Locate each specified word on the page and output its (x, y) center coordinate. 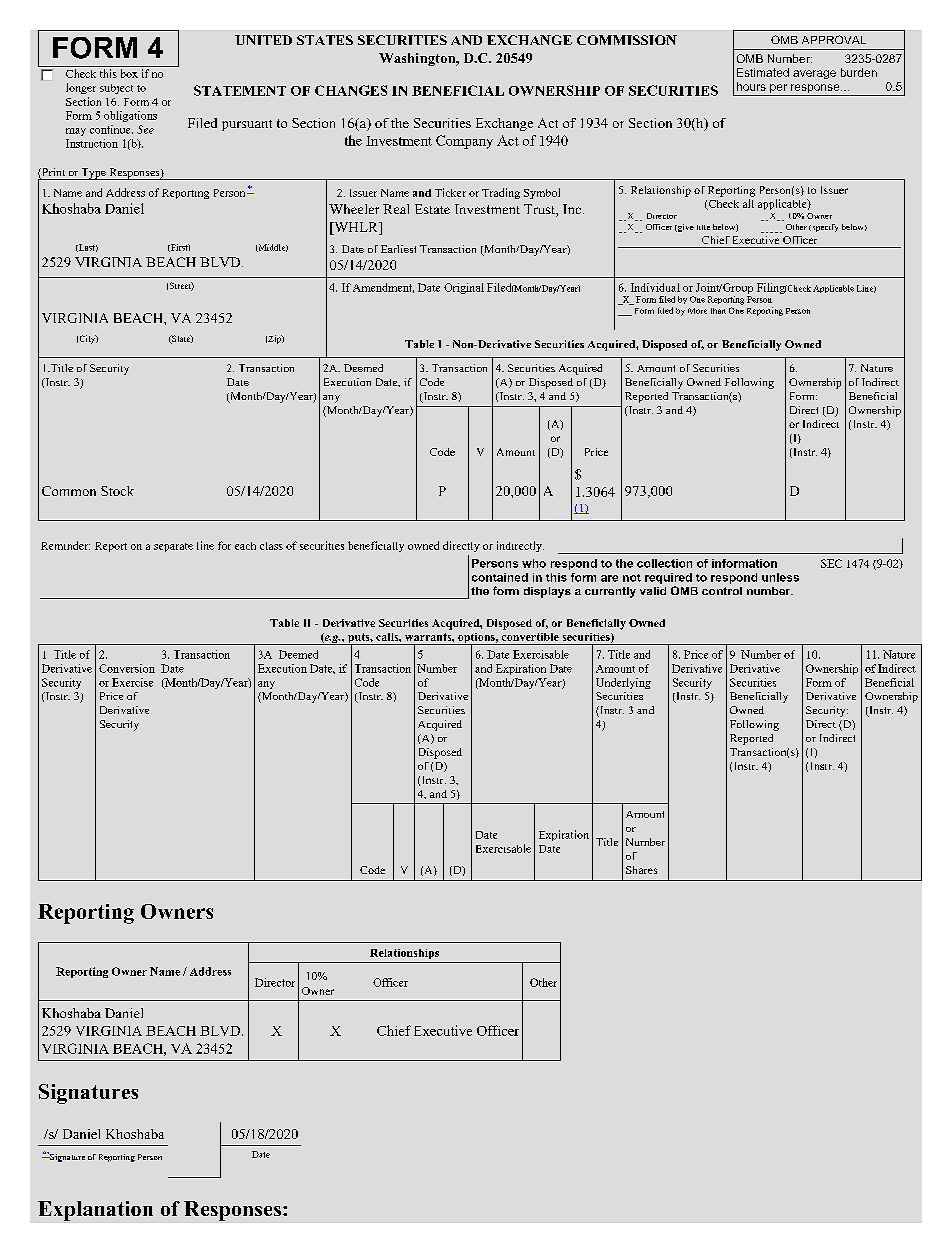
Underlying (623, 683)
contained (500, 577)
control (722, 591)
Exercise (132, 682)
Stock (117, 491)
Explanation (95, 1211)
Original (464, 288)
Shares (641, 870)
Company (464, 142)
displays (547, 592)
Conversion (127, 668)
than (718, 311)
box (129, 73)
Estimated (763, 72)
